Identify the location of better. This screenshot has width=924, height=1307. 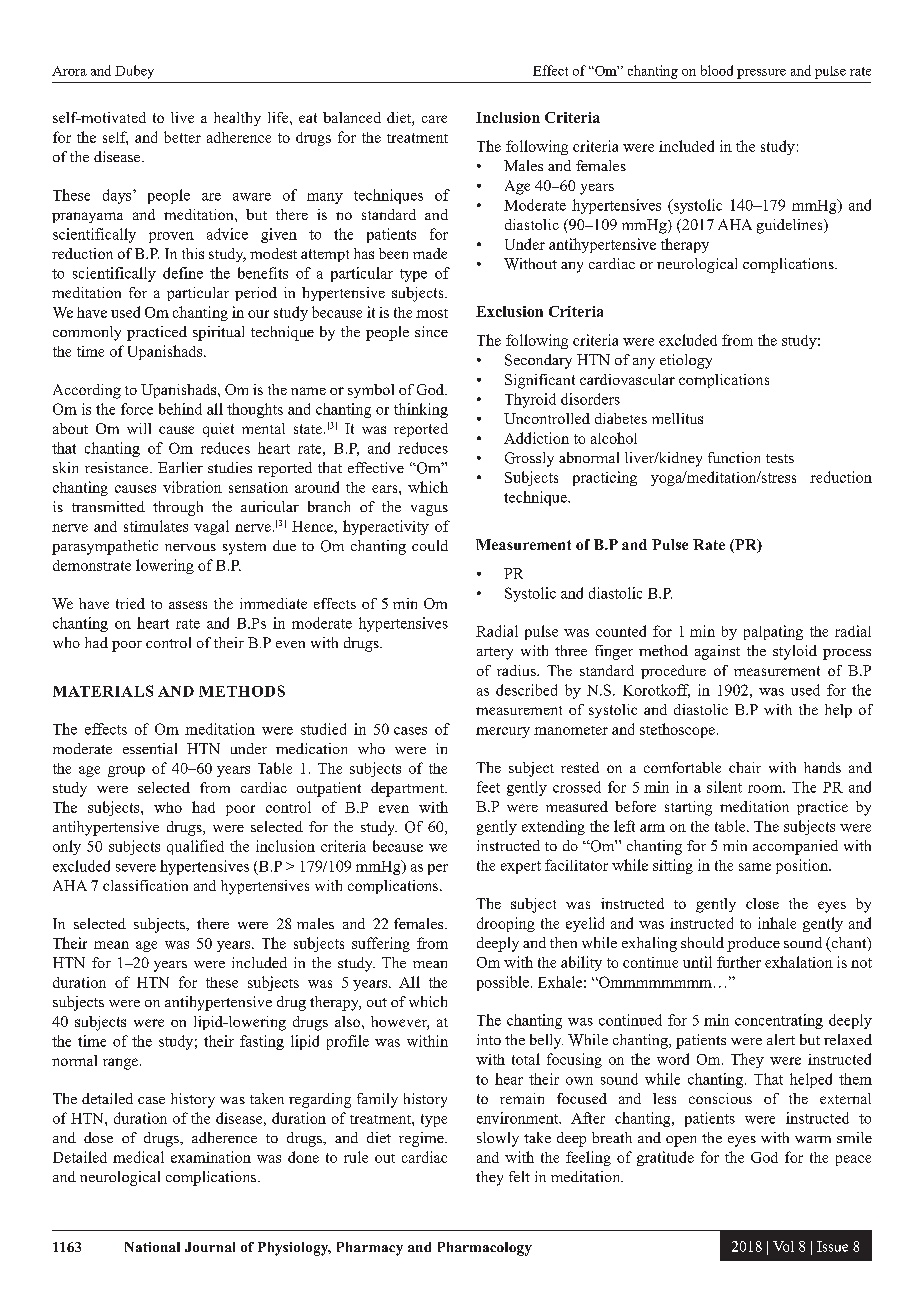
(182, 137).
